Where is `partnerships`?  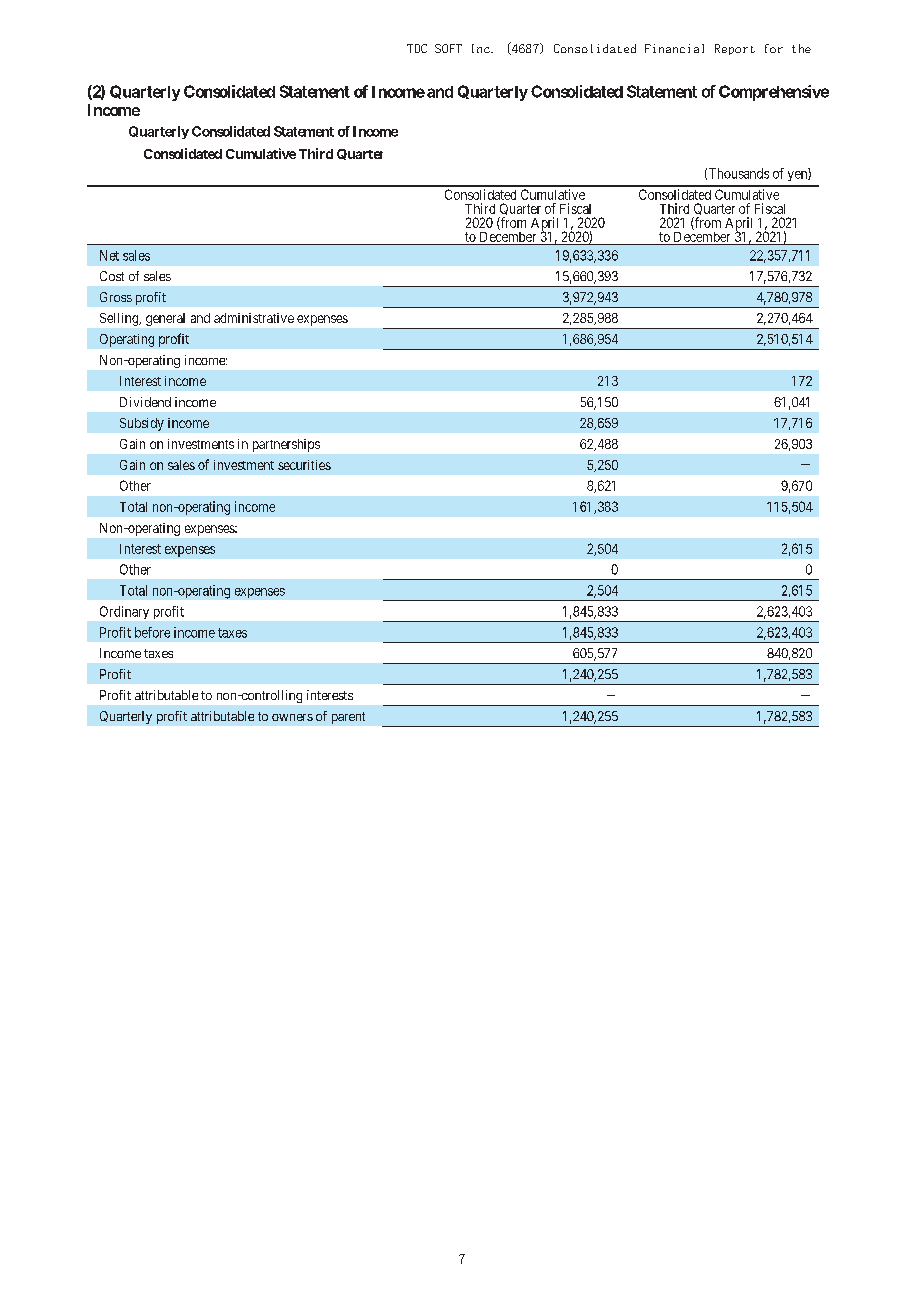 partnerships is located at coordinates (286, 445).
